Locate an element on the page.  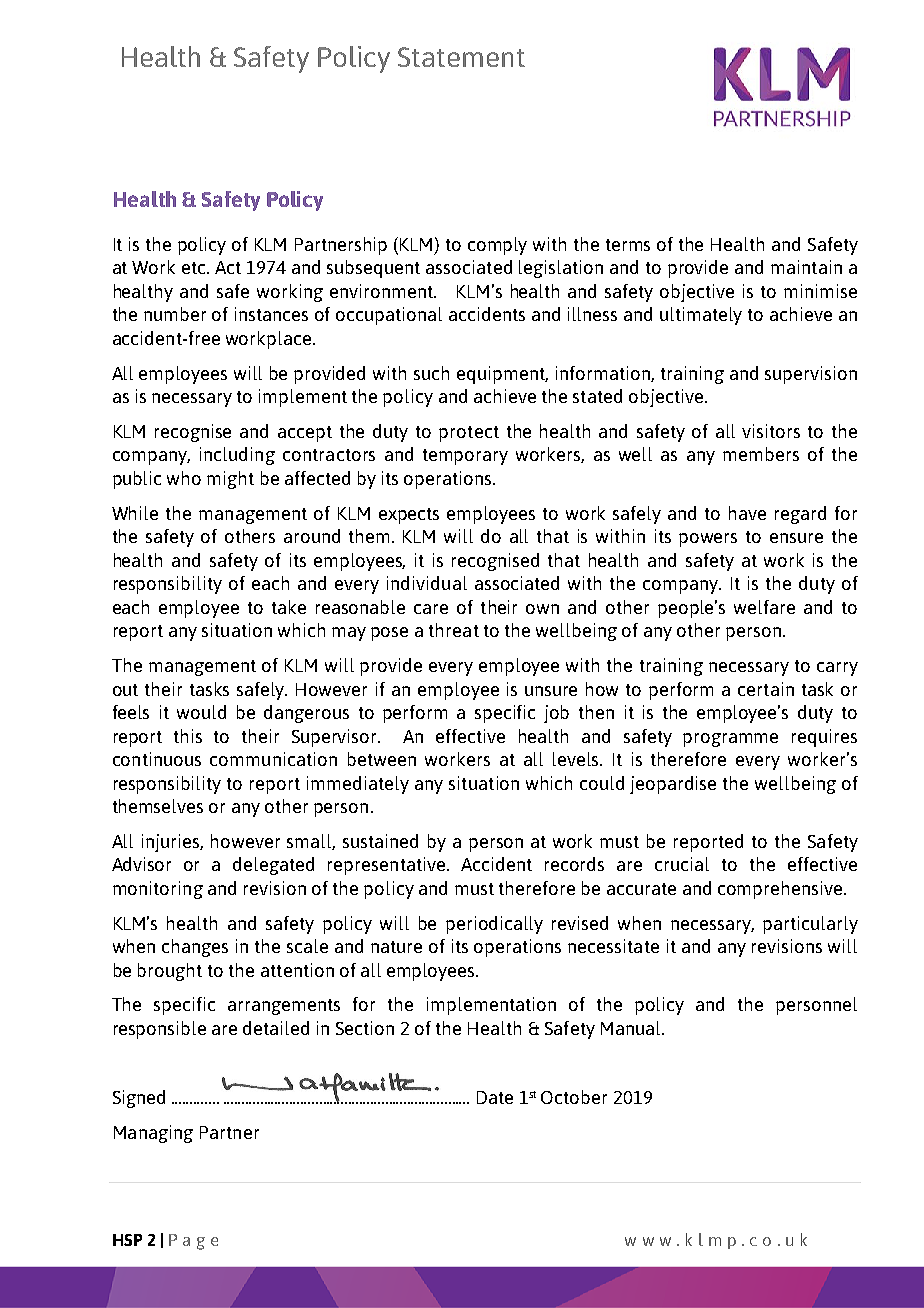
HSP is located at coordinates (127, 1240).
